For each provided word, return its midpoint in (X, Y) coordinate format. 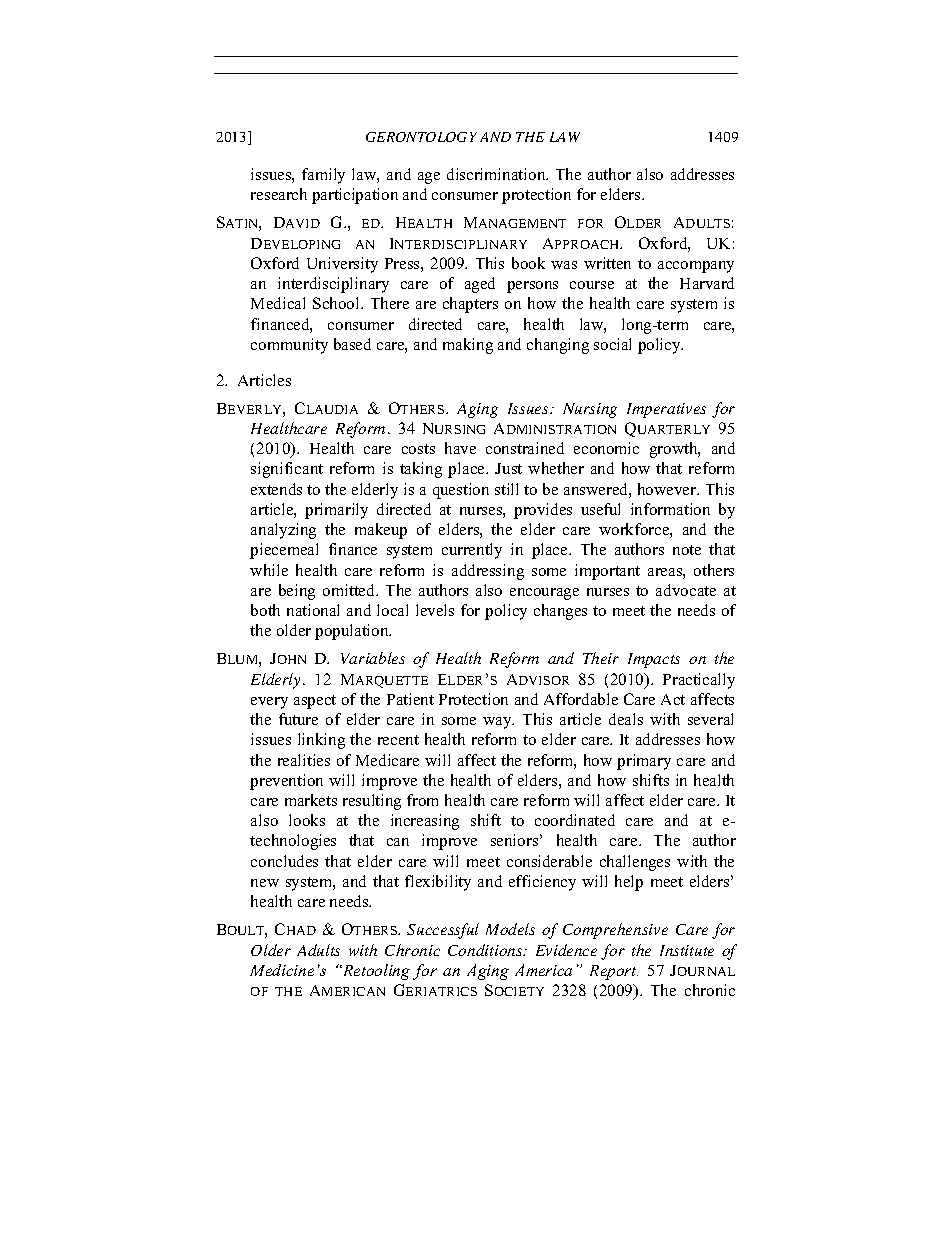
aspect (315, 702)
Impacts (654, 660)
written (607, 263)
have (460, 448)
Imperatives (666, 410)
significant (287, 470)
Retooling (375, 972)
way (498, 723)
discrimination (497, 174)
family (323, 176)
